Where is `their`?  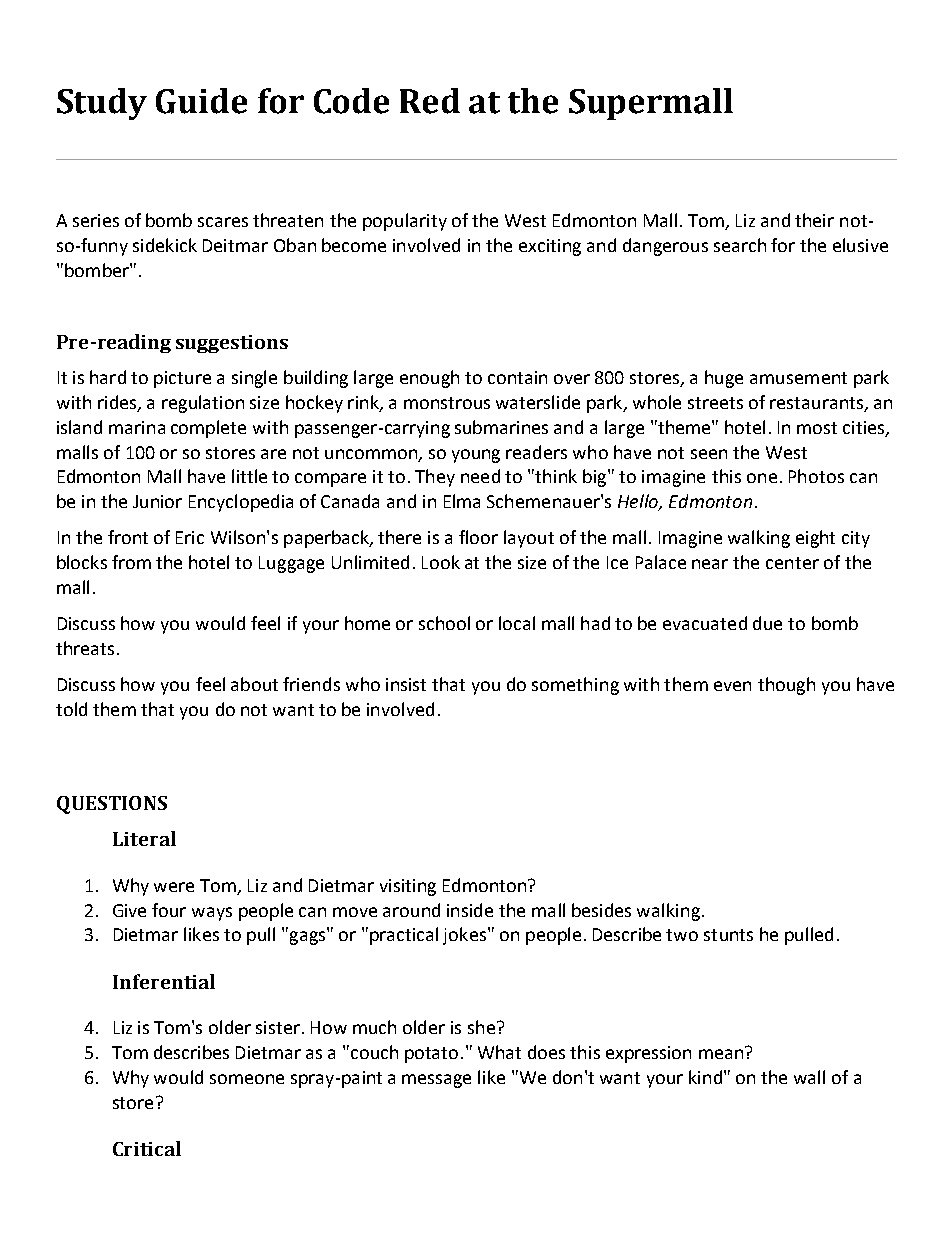
their is located at coordinates (814, 220).
